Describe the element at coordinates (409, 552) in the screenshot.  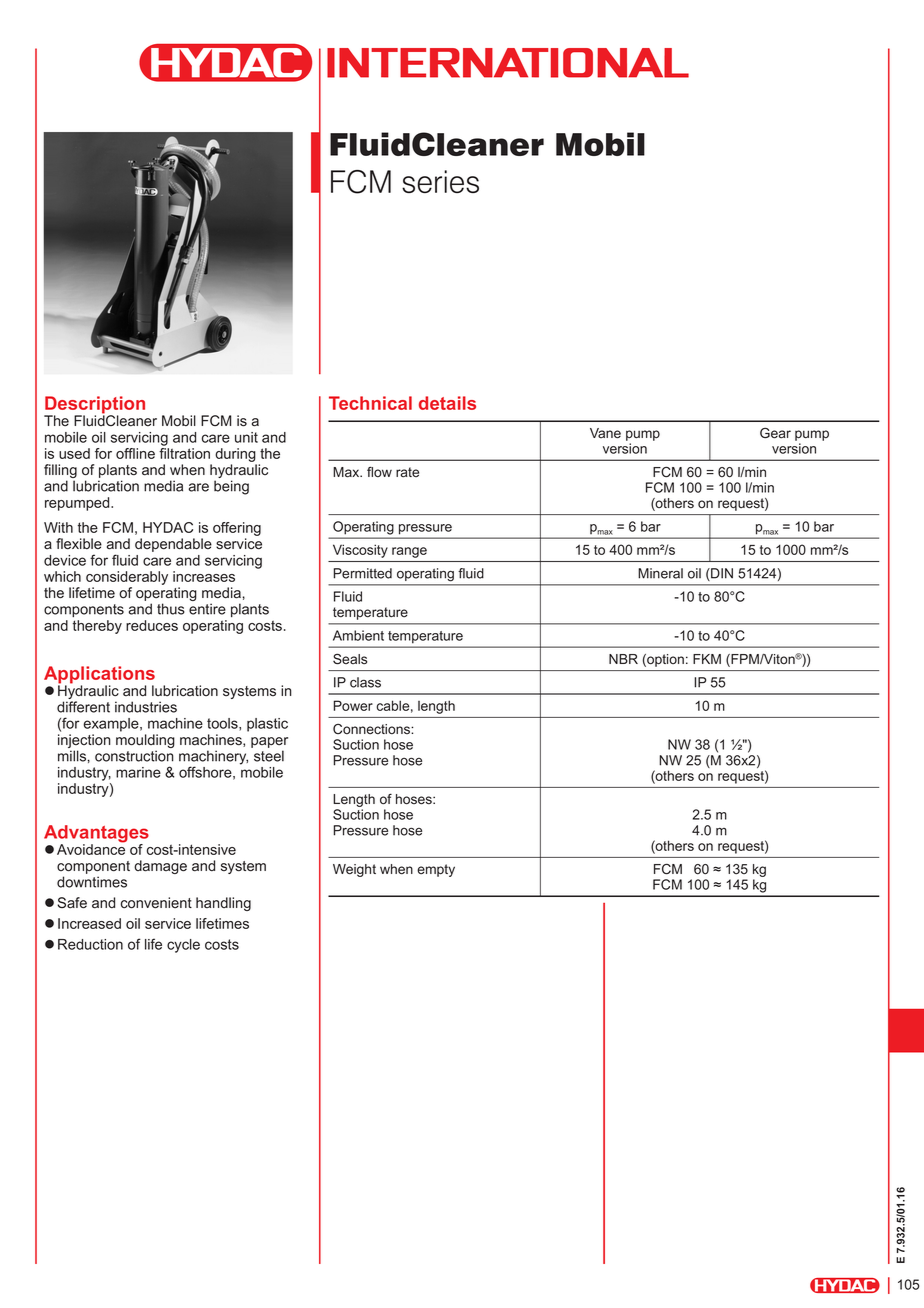
I see `range` at that location.
